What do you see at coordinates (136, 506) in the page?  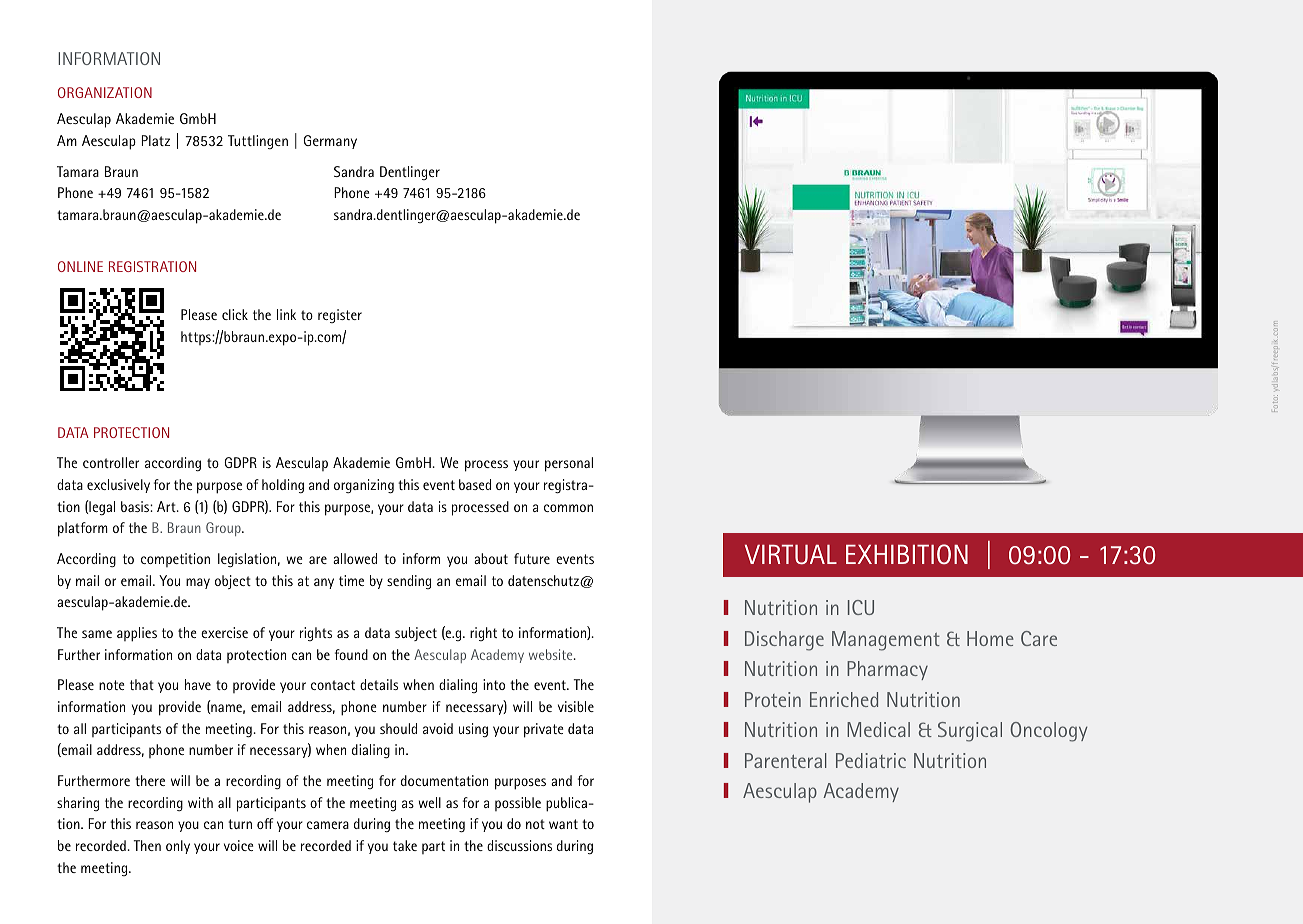 I see `basis` at bounding box center [136, 506].
